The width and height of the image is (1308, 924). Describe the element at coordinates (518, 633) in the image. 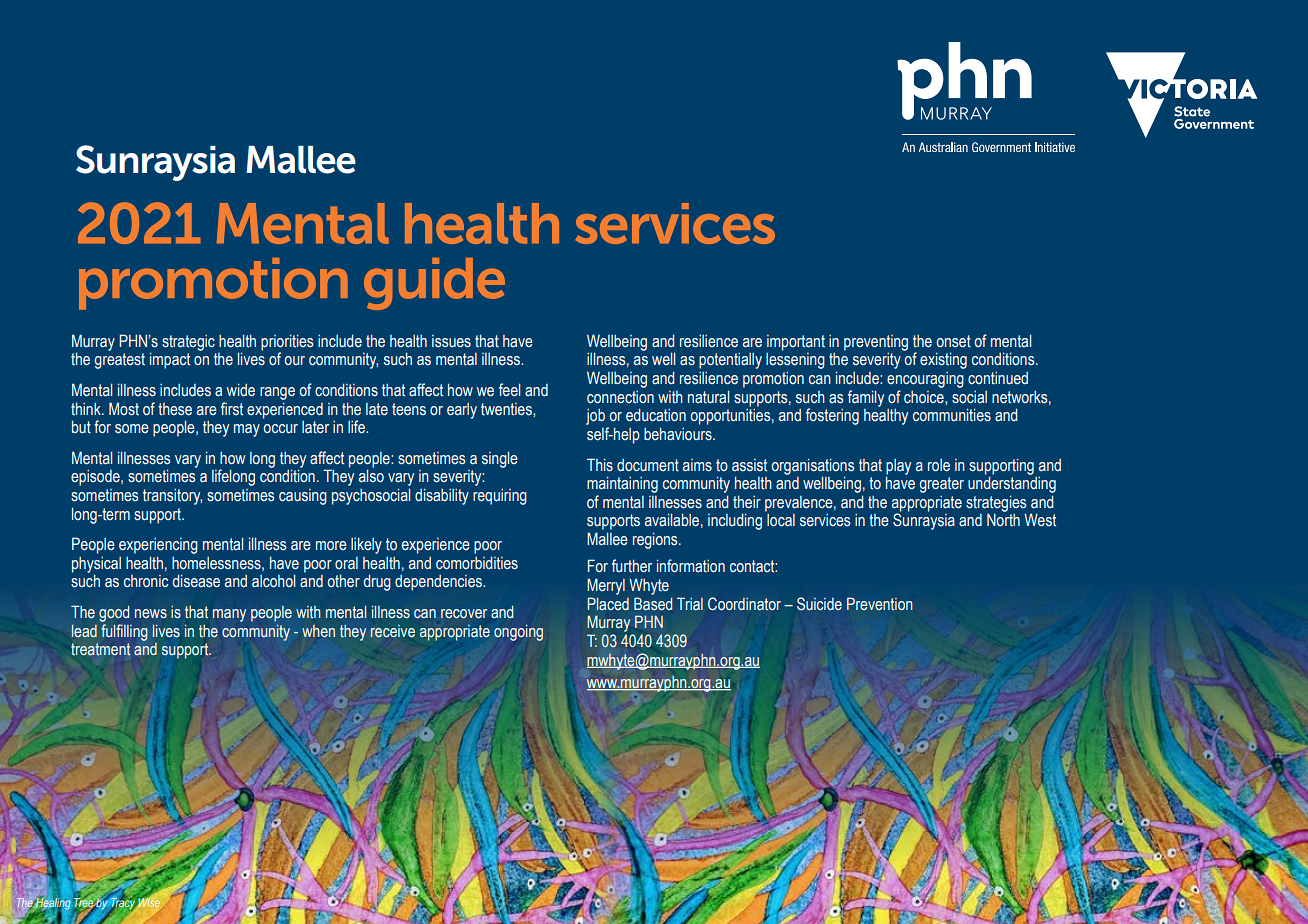

I see `ongoing` at that location.
